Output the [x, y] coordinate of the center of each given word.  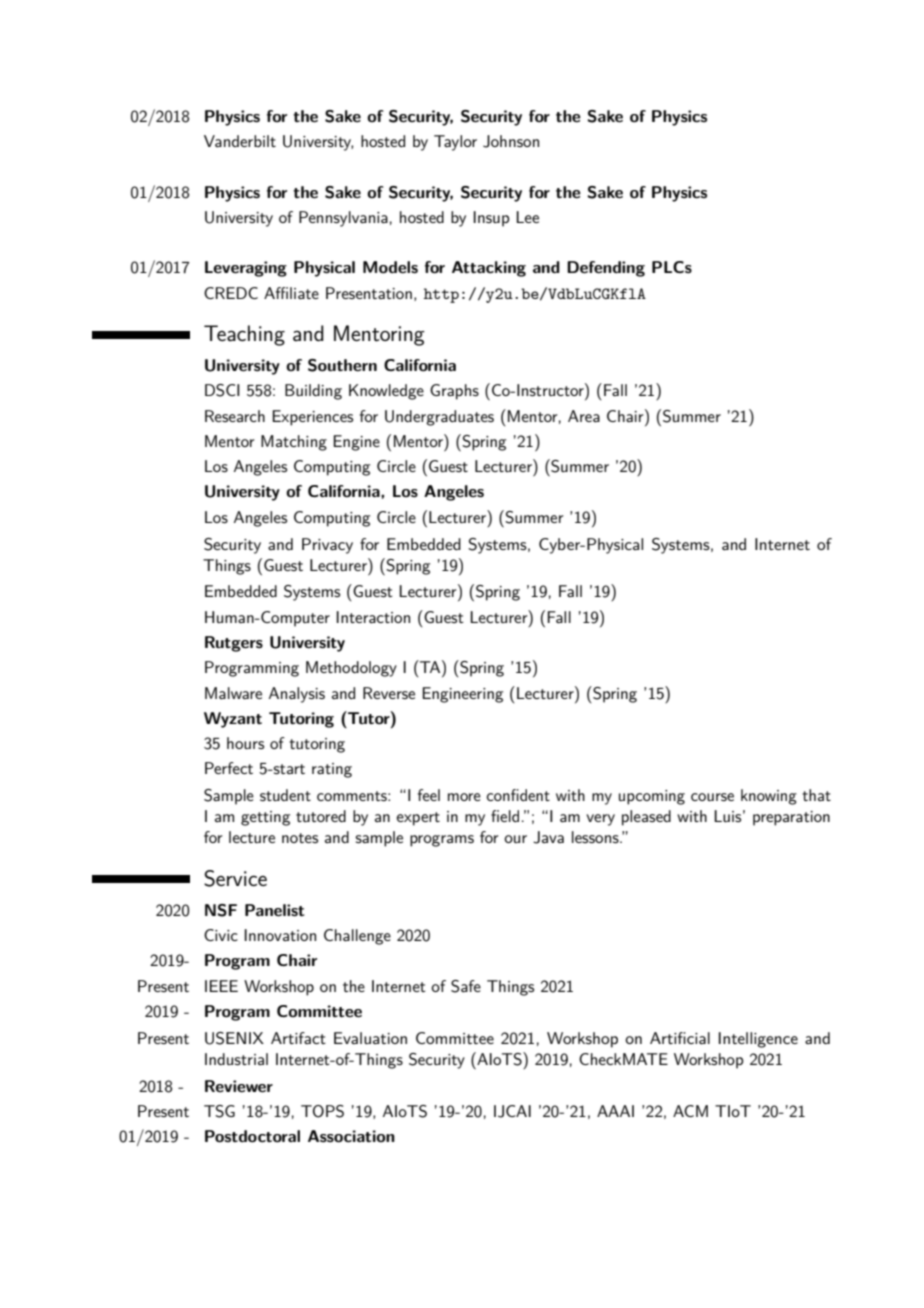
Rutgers [234, 644]
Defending [606, 269]
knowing [769, 797]
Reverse [389, 693]
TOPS [322, 1111]
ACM [690, 1111]
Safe [466, 986]
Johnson [511, 141]
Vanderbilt [240, 141]
